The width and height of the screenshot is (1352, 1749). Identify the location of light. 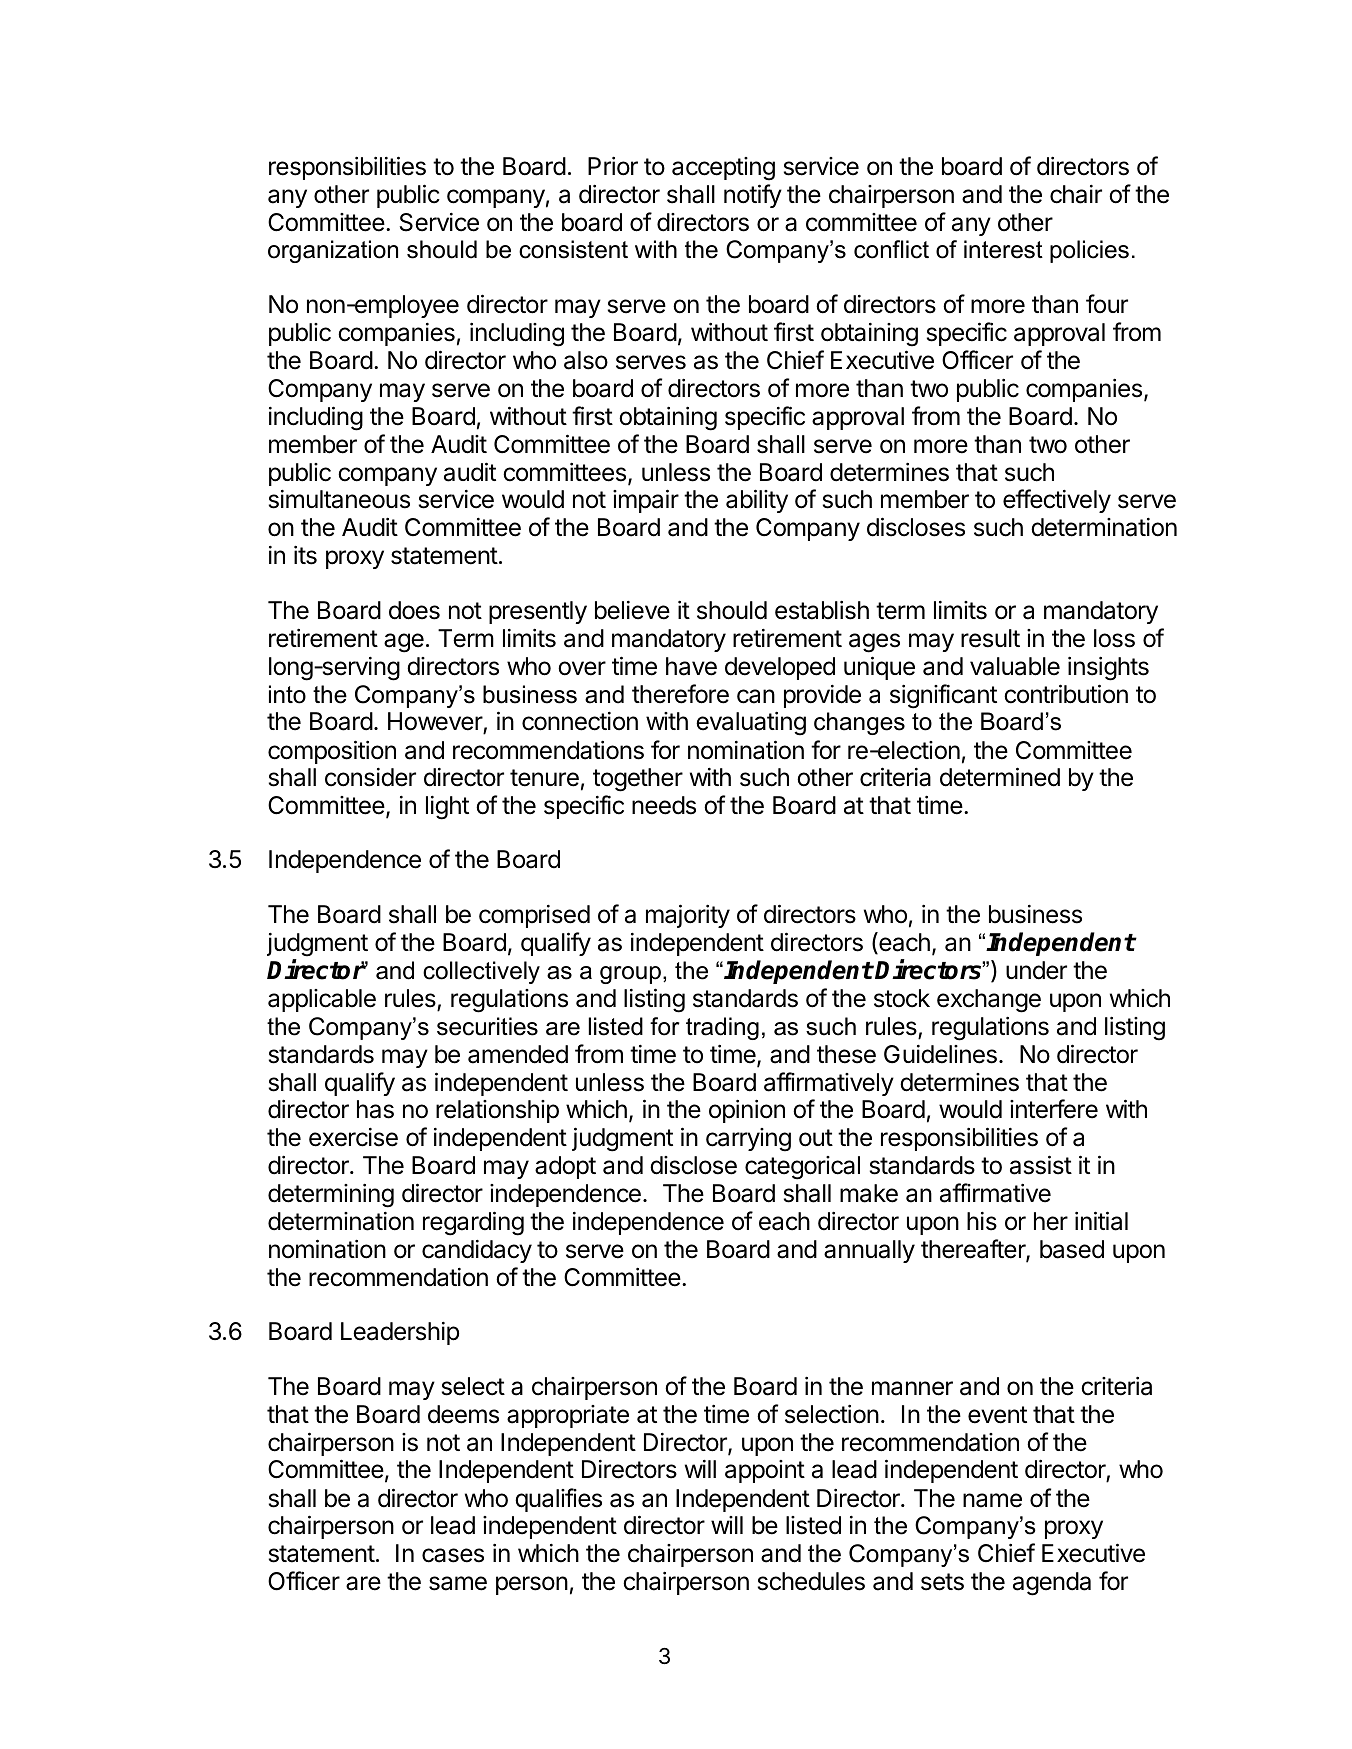
(447, 808).
